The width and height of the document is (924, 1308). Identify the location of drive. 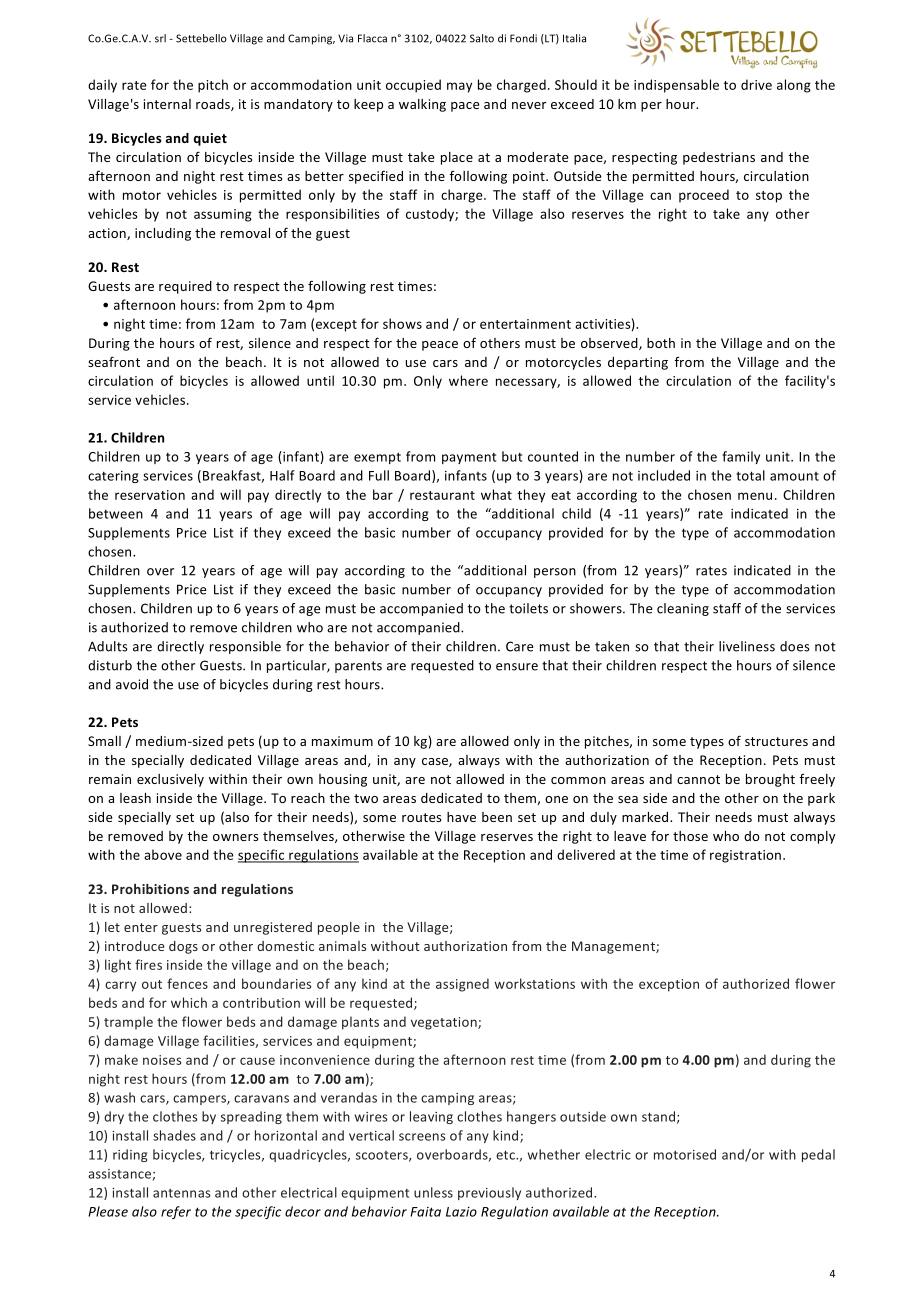
(756, 84).
